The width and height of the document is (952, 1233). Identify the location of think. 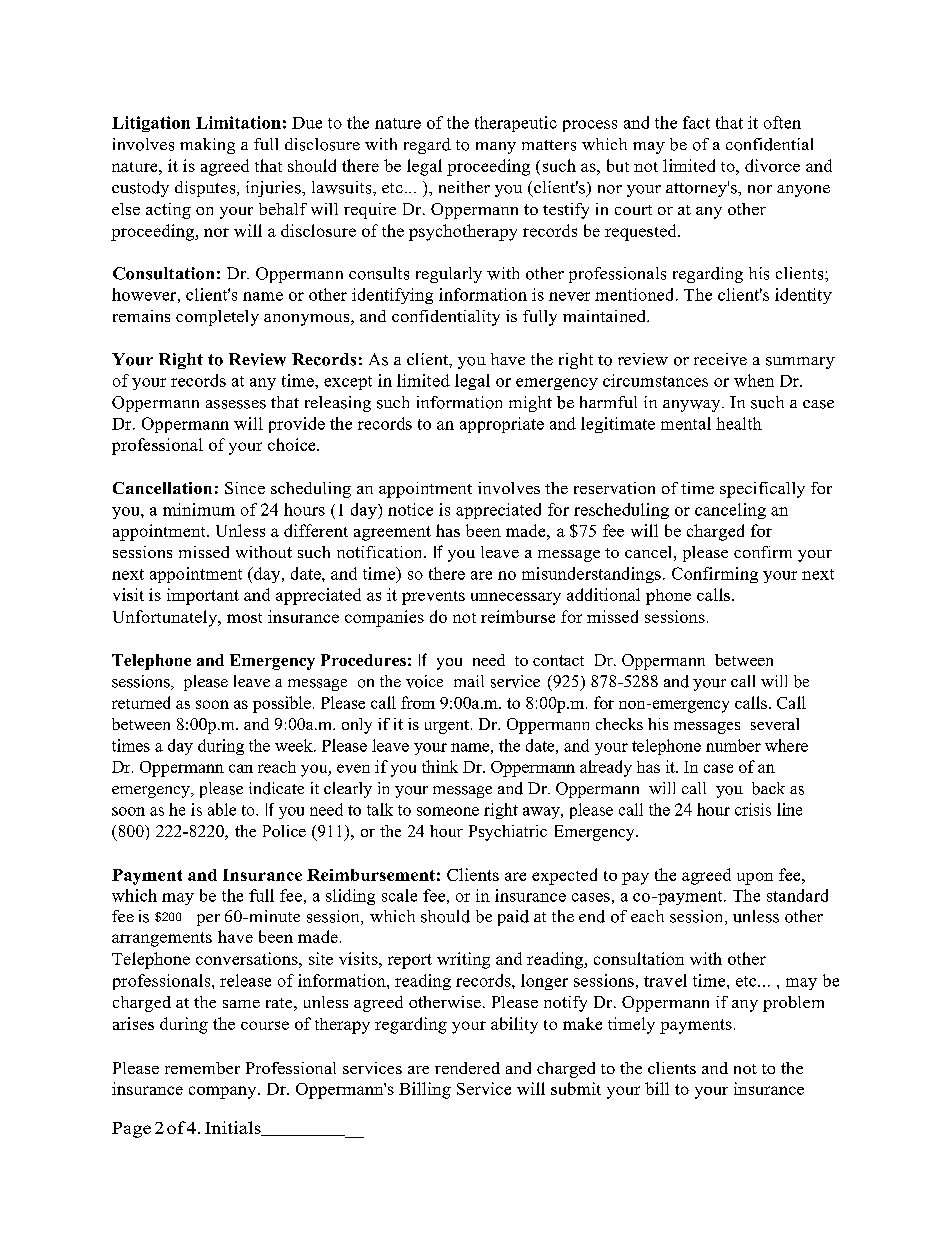
(440, 766).
